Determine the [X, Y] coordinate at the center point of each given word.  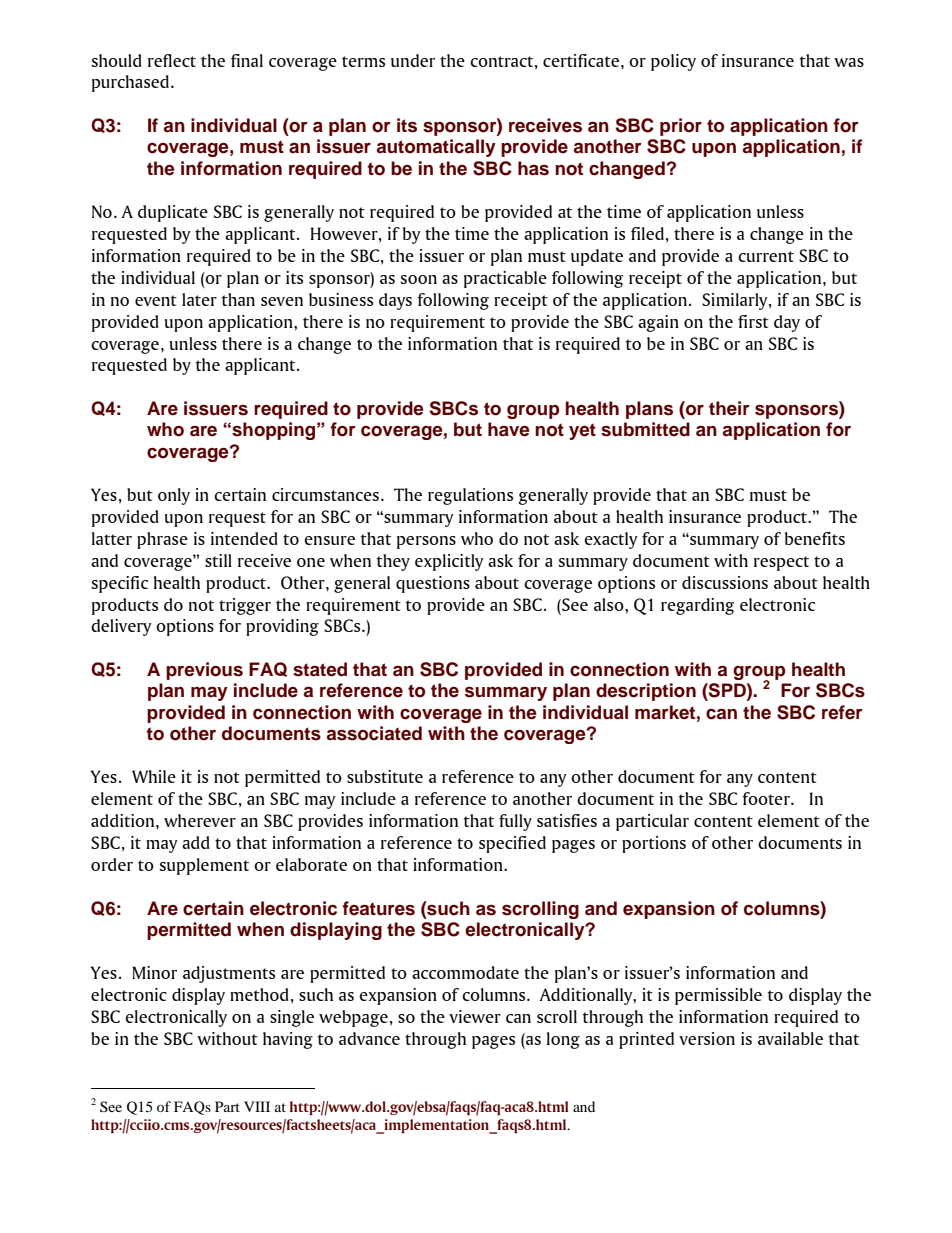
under [413, 60]
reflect [172, 60]
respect [781, 563]
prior [681, 127]
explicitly [449, 562]
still [218, 560]
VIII [257, 1106]
